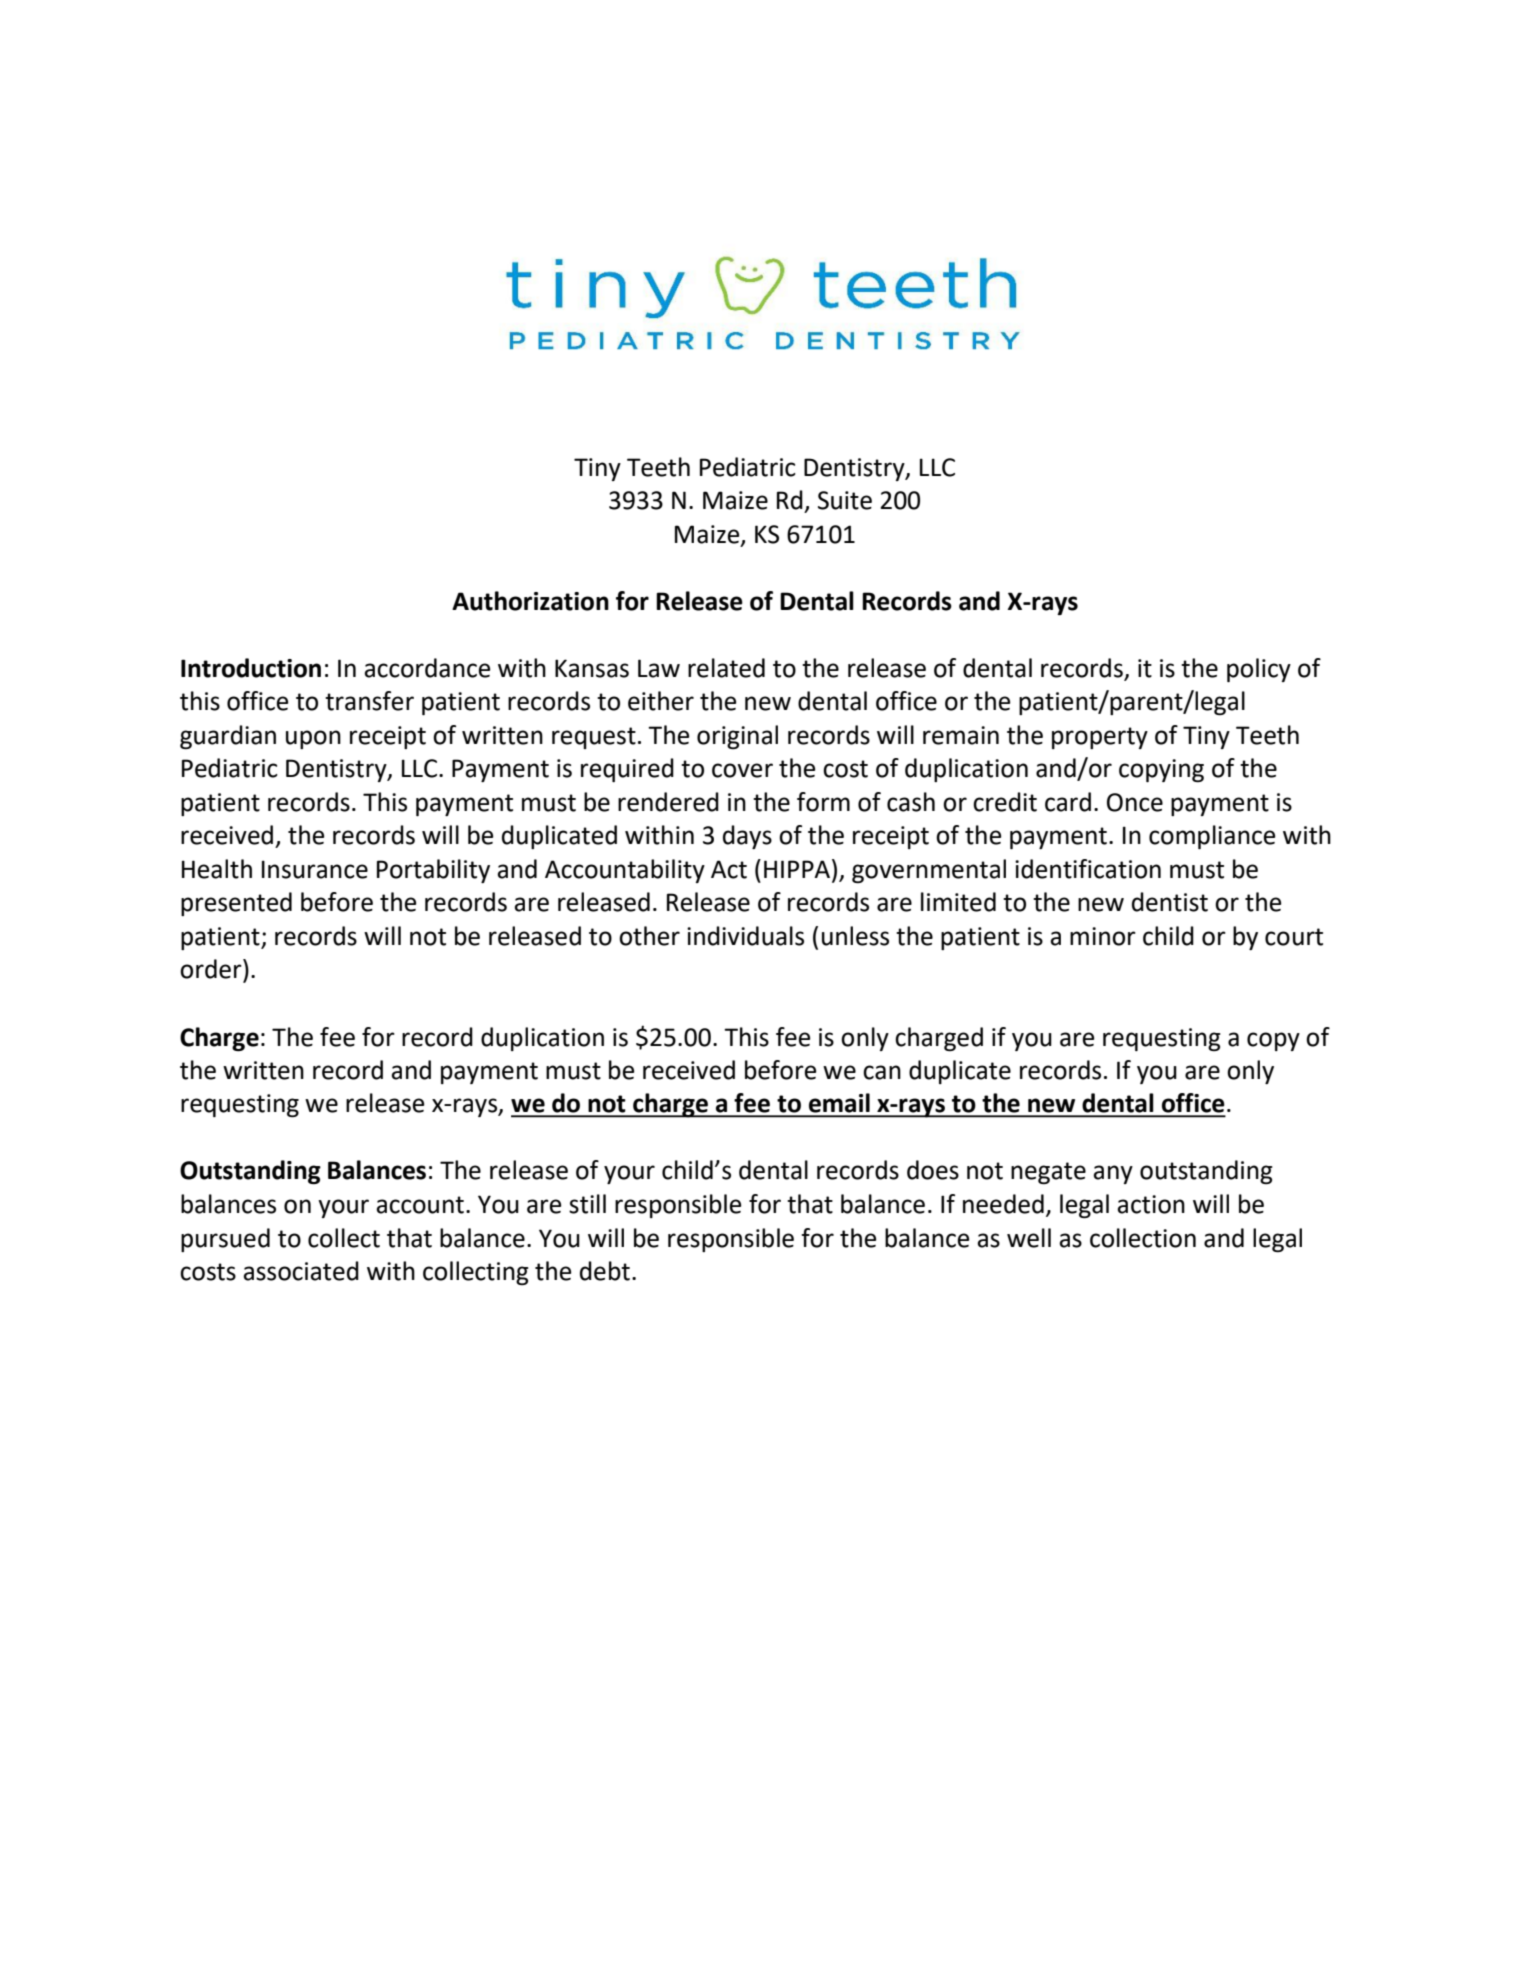 The width and height of the screenshot is (1528, 1977). What do you see at coordinates (1259, 670) in the screenshot?
I see `policy` at bounding box center [1259, 670].
